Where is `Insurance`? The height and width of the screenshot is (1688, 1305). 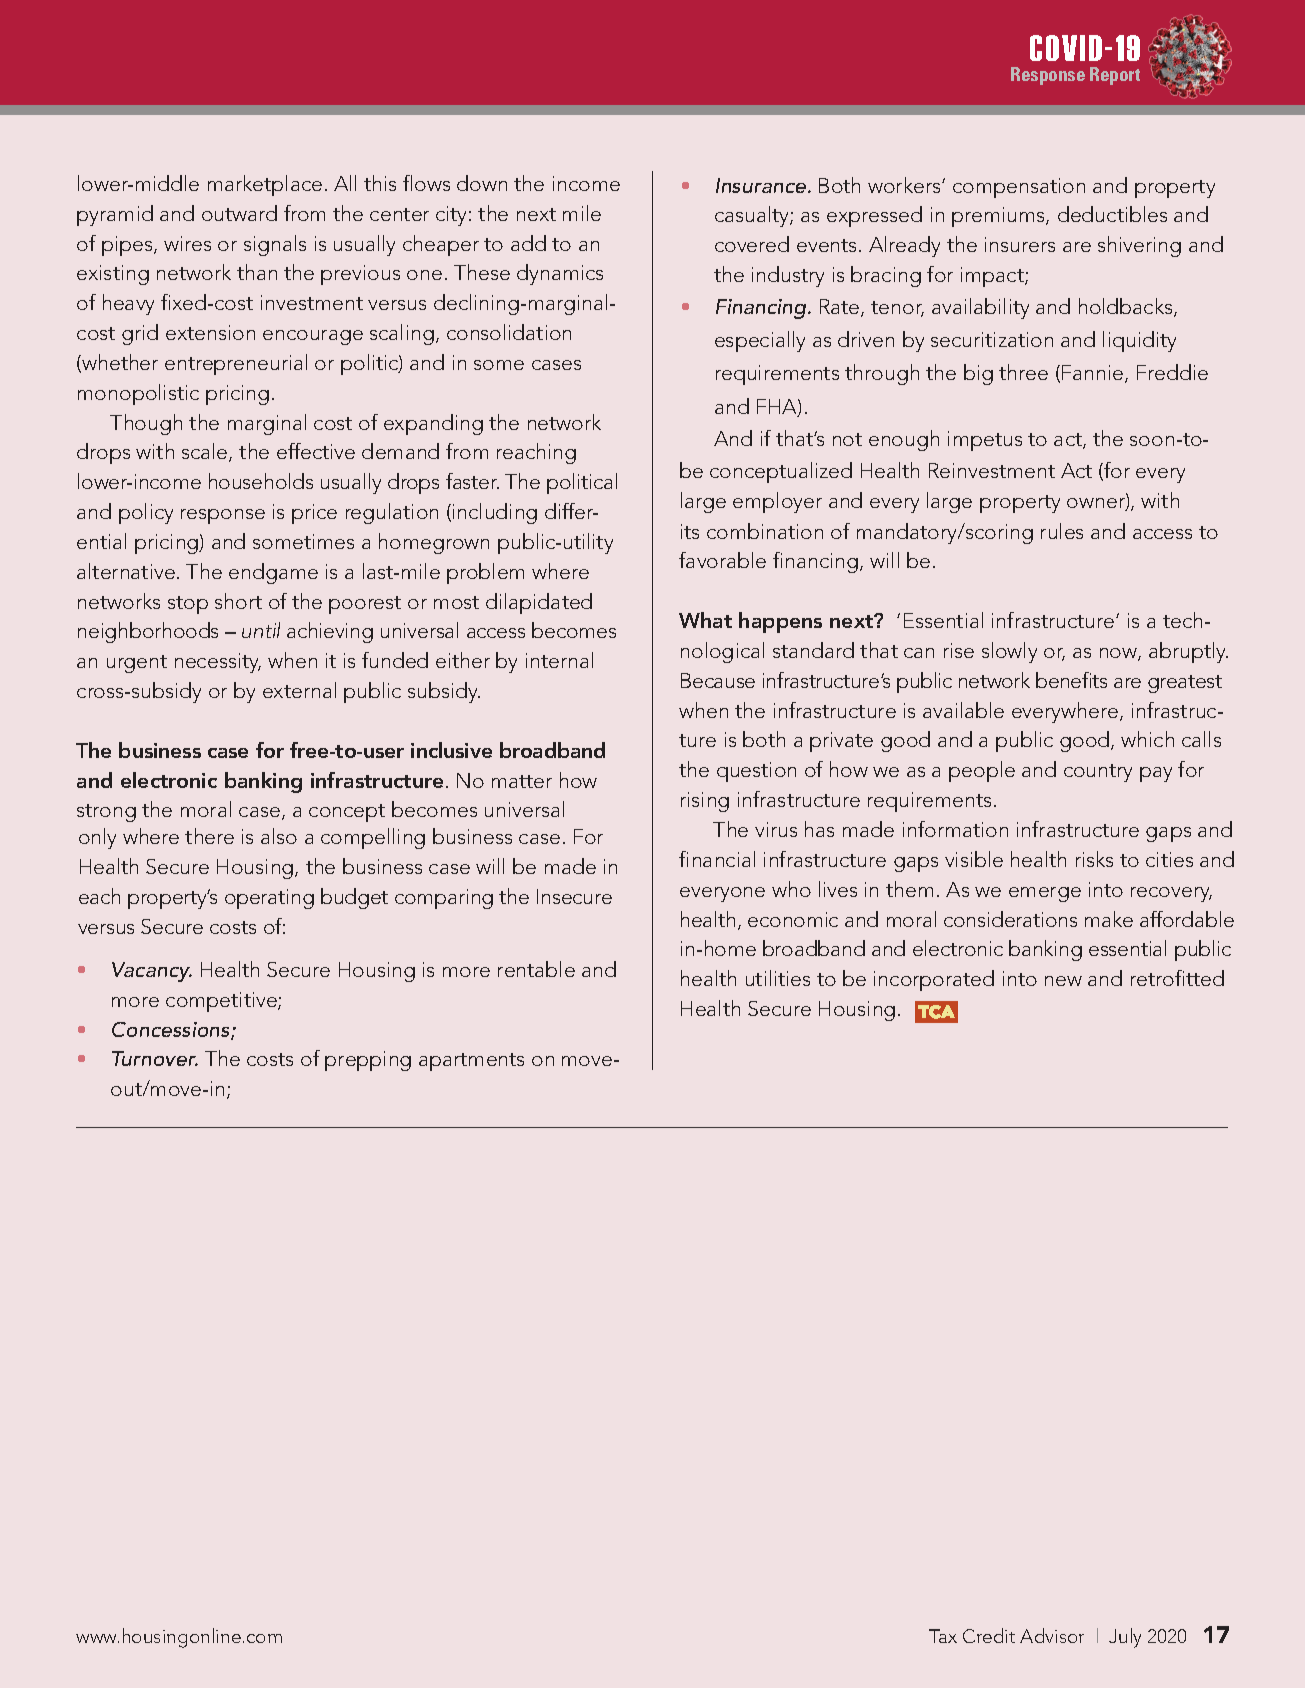 Insurance is located at coordinates (762, 185).
